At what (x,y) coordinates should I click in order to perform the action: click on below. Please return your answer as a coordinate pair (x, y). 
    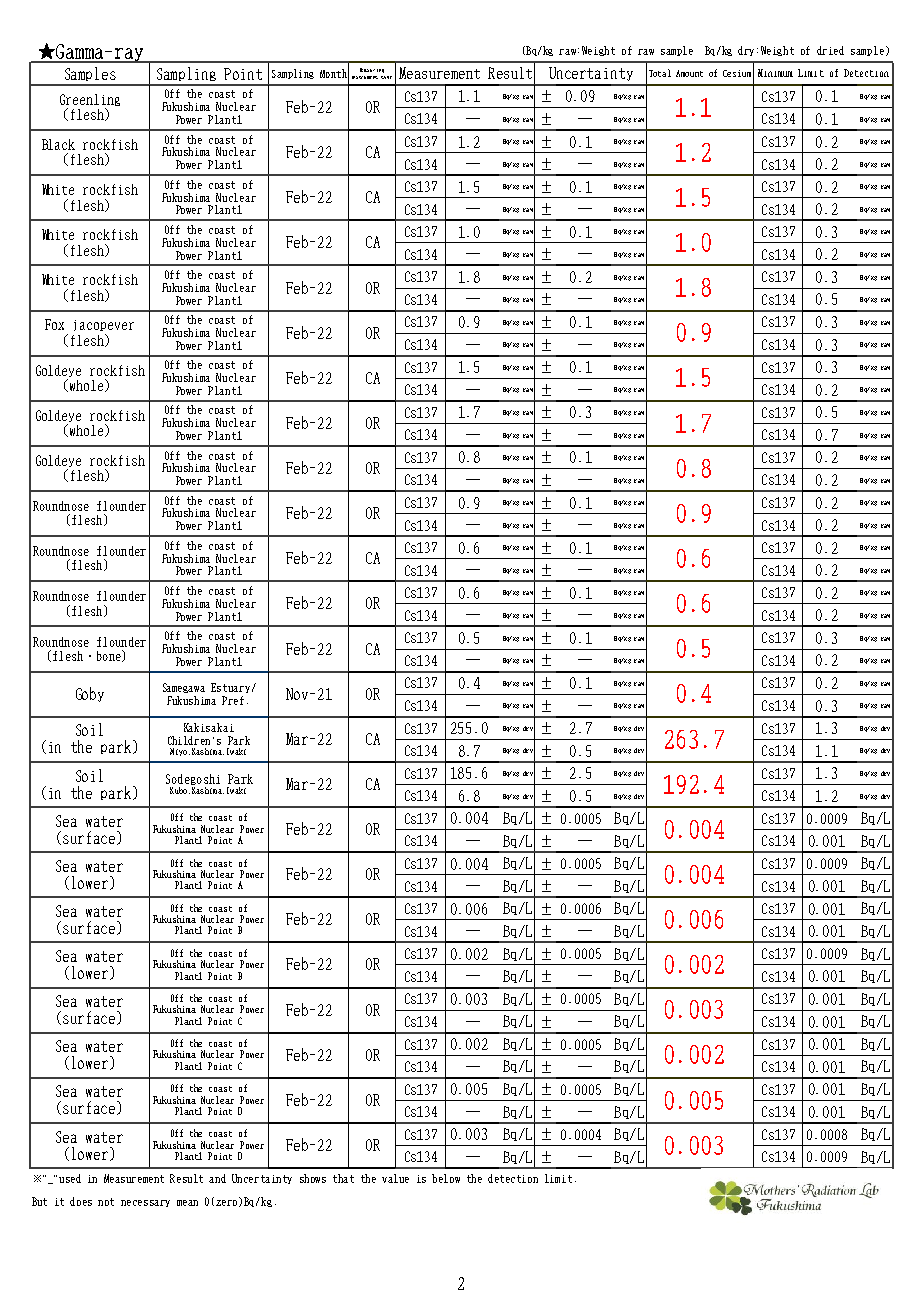
    Looking at the image, I should click on (446, 1178).
